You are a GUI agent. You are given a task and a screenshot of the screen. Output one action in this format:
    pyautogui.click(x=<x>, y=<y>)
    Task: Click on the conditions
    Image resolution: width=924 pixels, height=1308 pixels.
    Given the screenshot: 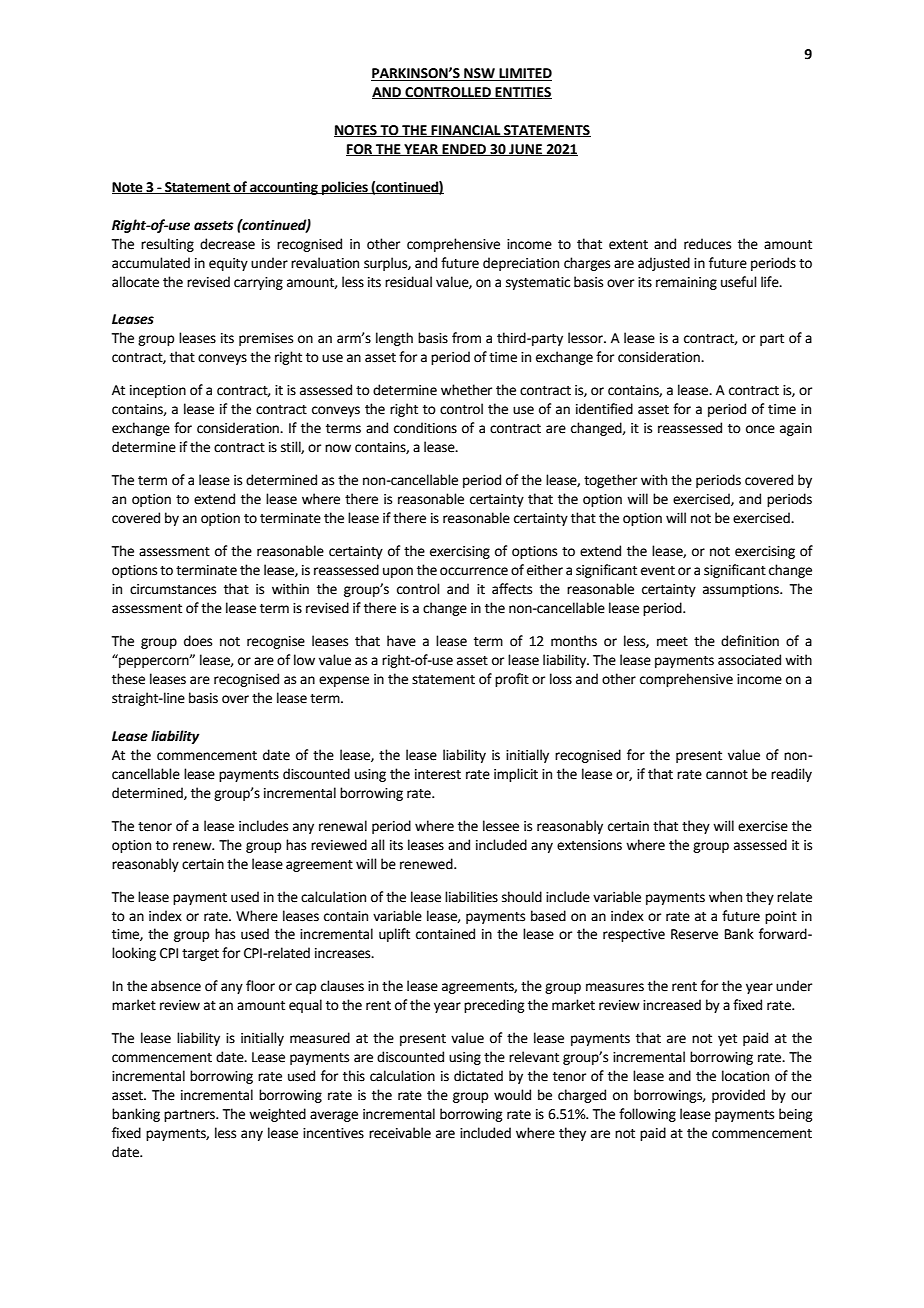 What is the action you would take?
    pyautogui.click(x=425, y=428)
